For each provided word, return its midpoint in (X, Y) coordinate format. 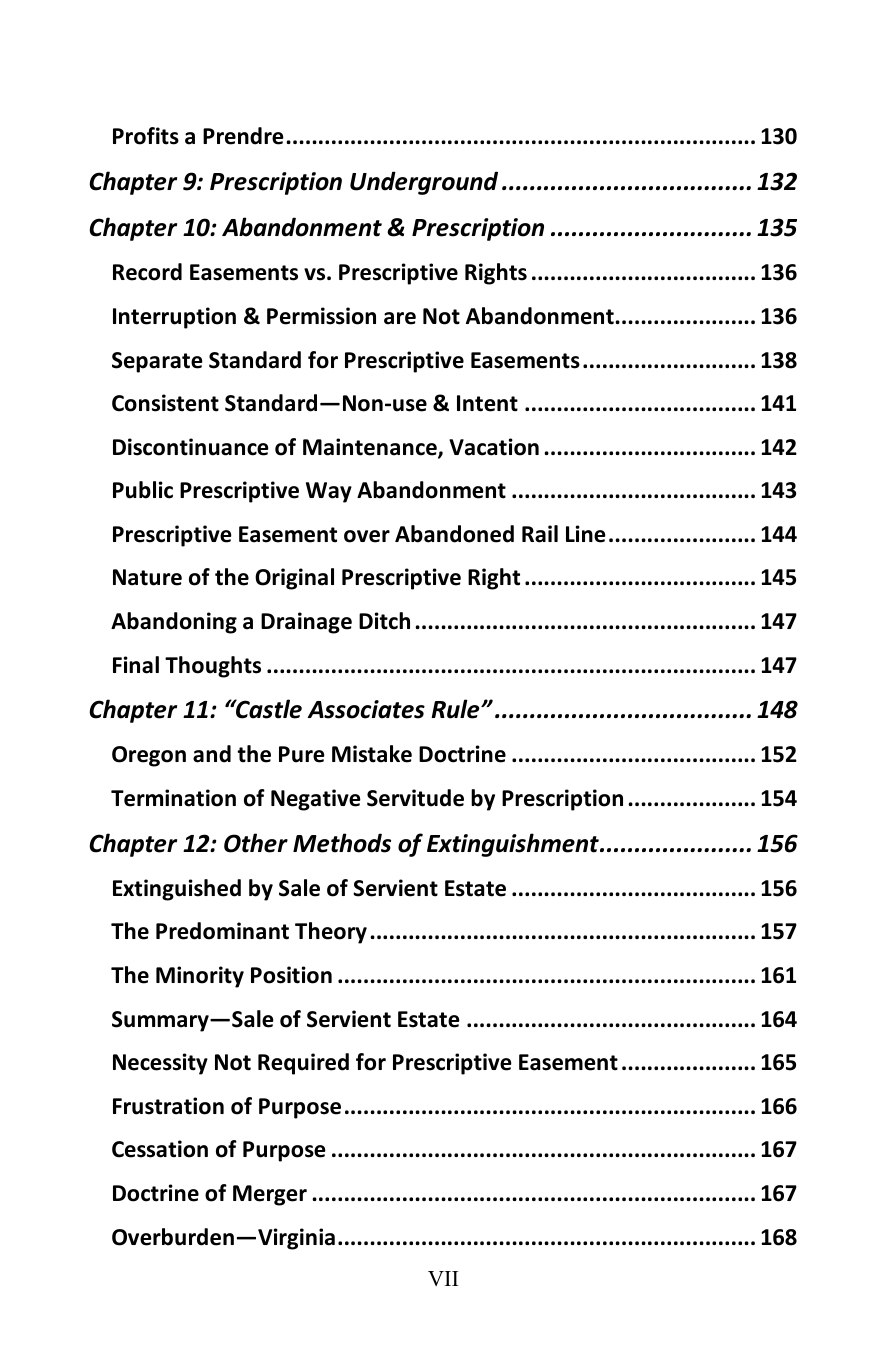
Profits (146, 136)
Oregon (149, 756)
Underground (424, 183)
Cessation (160, 1149)
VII (443, 1278)
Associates (366, 709)
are (400, 318)
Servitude (415, 798)
